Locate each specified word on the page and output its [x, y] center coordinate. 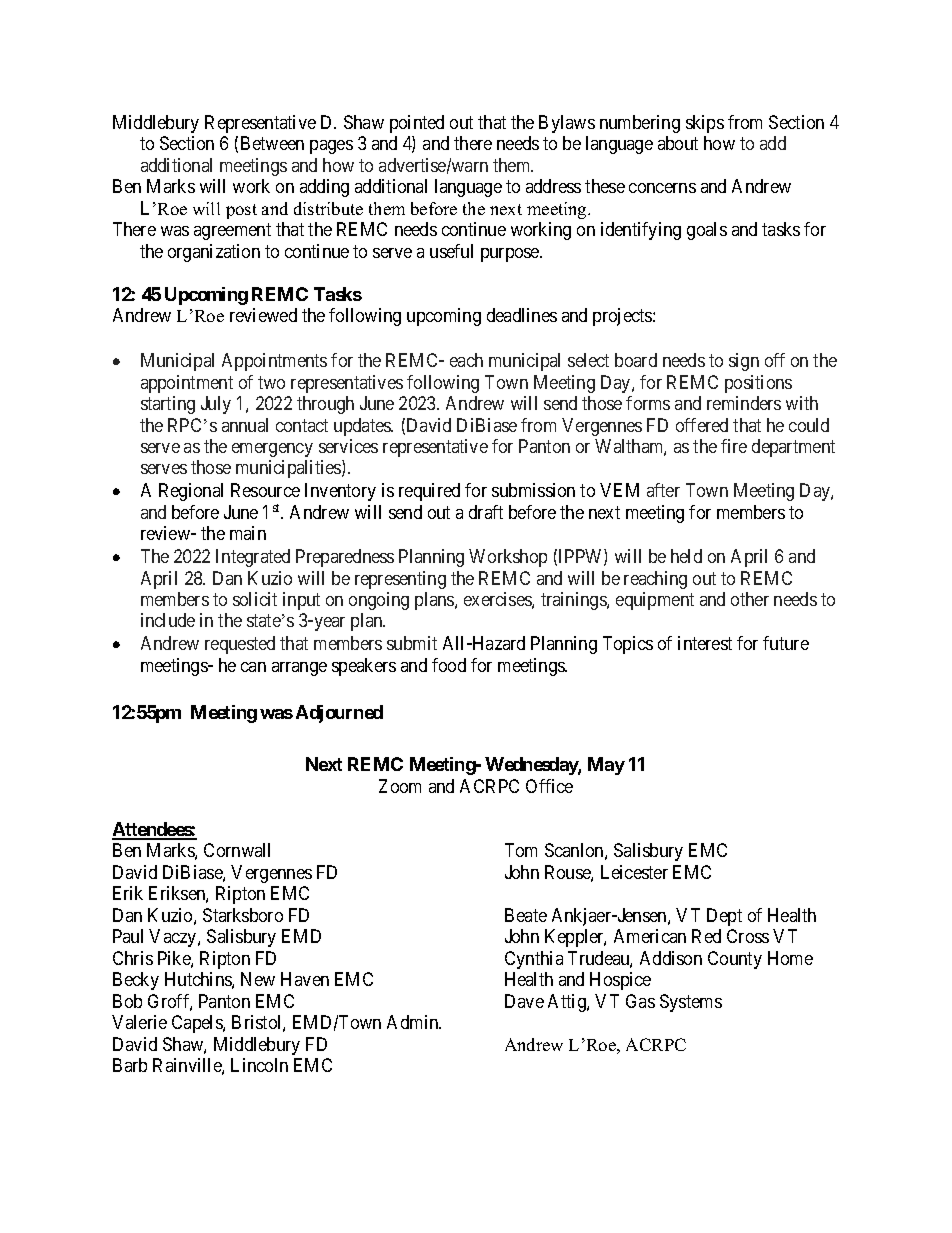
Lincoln [259, 1065]
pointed [417, 124]
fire [734, 446]
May [606, 766]
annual [245, 425]
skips [705, 124]
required [429, 492]
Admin [414, 1022]
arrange [299, 669]
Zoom [400, 786]
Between [272, 143]
